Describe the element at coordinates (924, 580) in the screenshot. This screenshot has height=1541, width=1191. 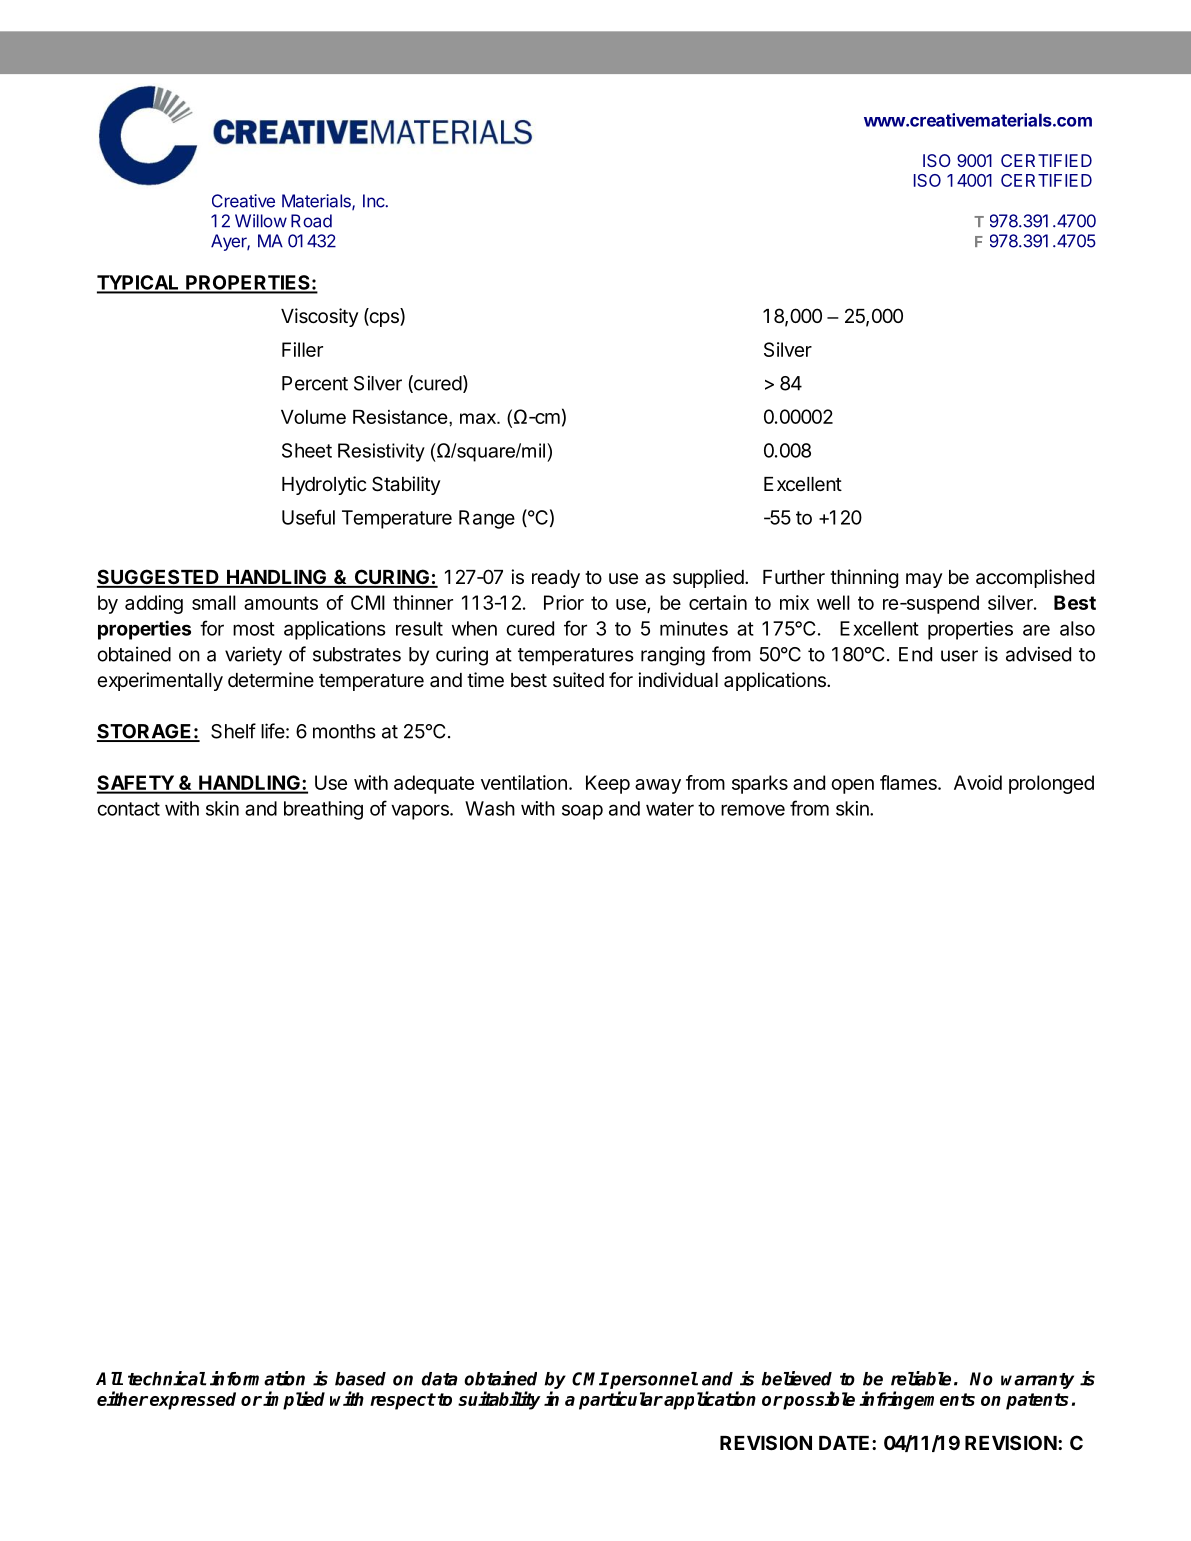
I see `may` at that location.
